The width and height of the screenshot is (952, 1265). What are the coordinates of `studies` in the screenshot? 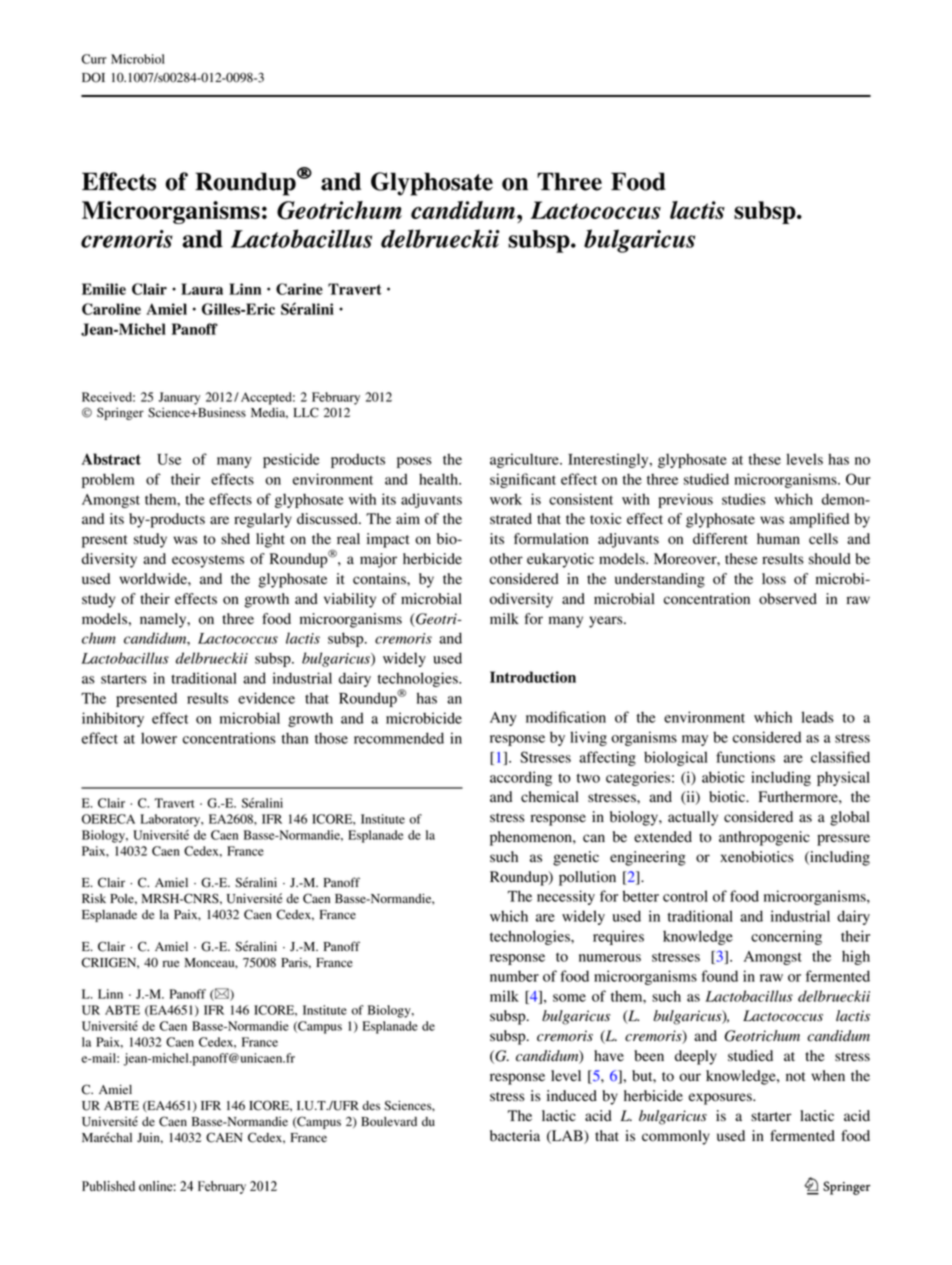 It's located at (744, 499).
